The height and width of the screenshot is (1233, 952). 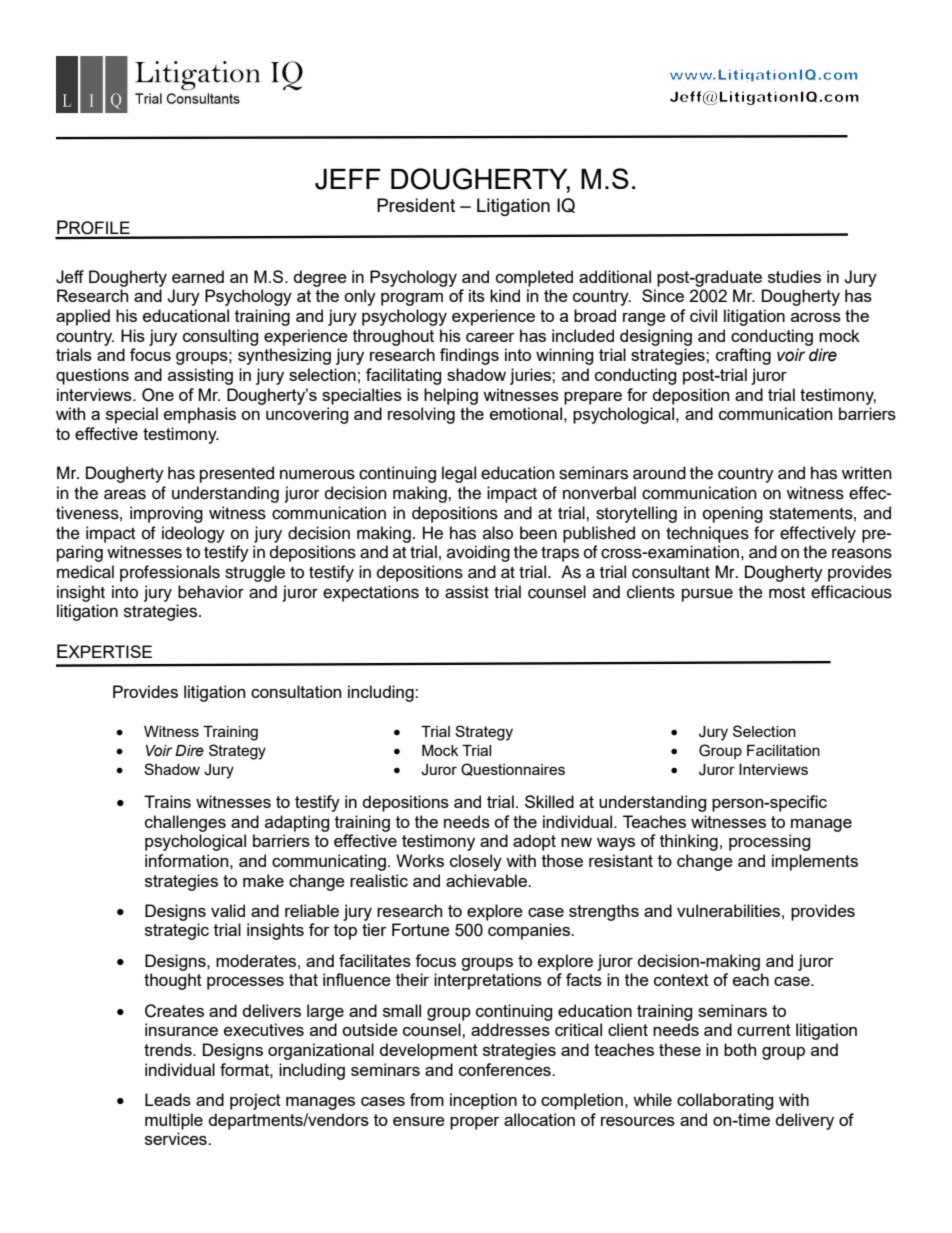 What do you see at coordinates (371, 593) in the screenshot?
I see `expectations` at bounding box center [371, 593].
